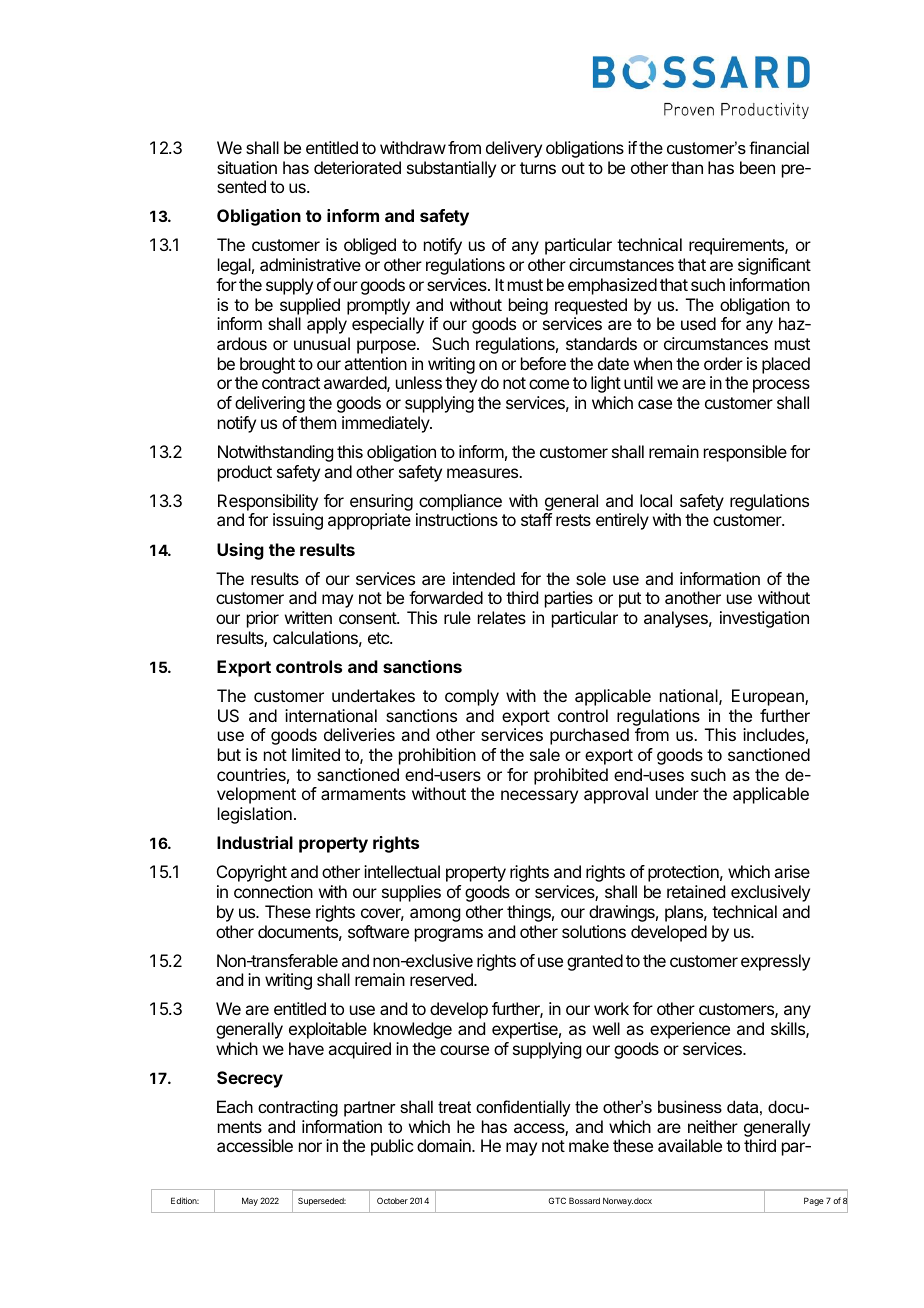 The image size is (924, 1308). Describe the element at coordinates (538, 168) in the screenshot. I see `turns` at that location.
